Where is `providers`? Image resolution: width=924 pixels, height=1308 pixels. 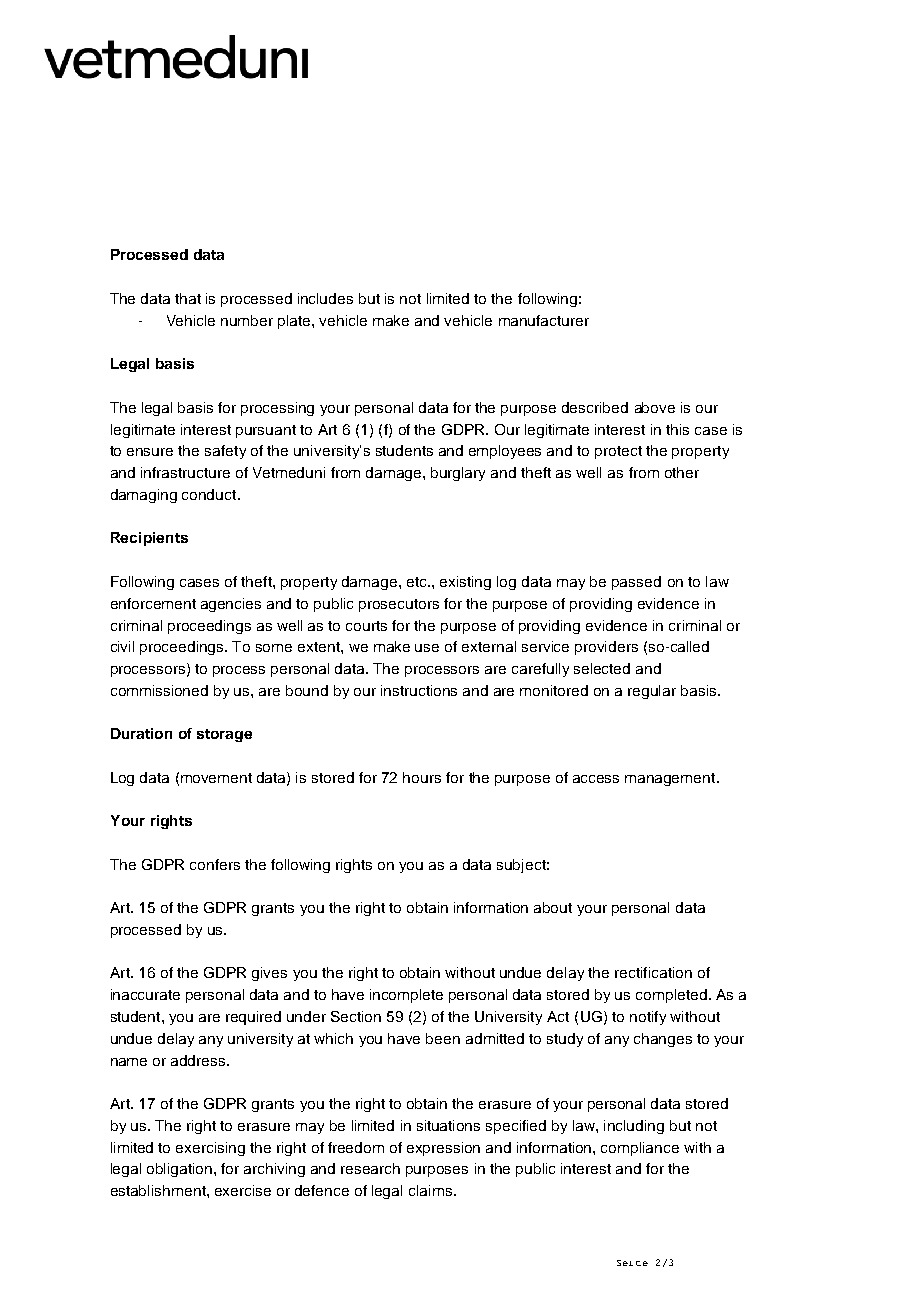
providers is located at coordinates (606, 648).
